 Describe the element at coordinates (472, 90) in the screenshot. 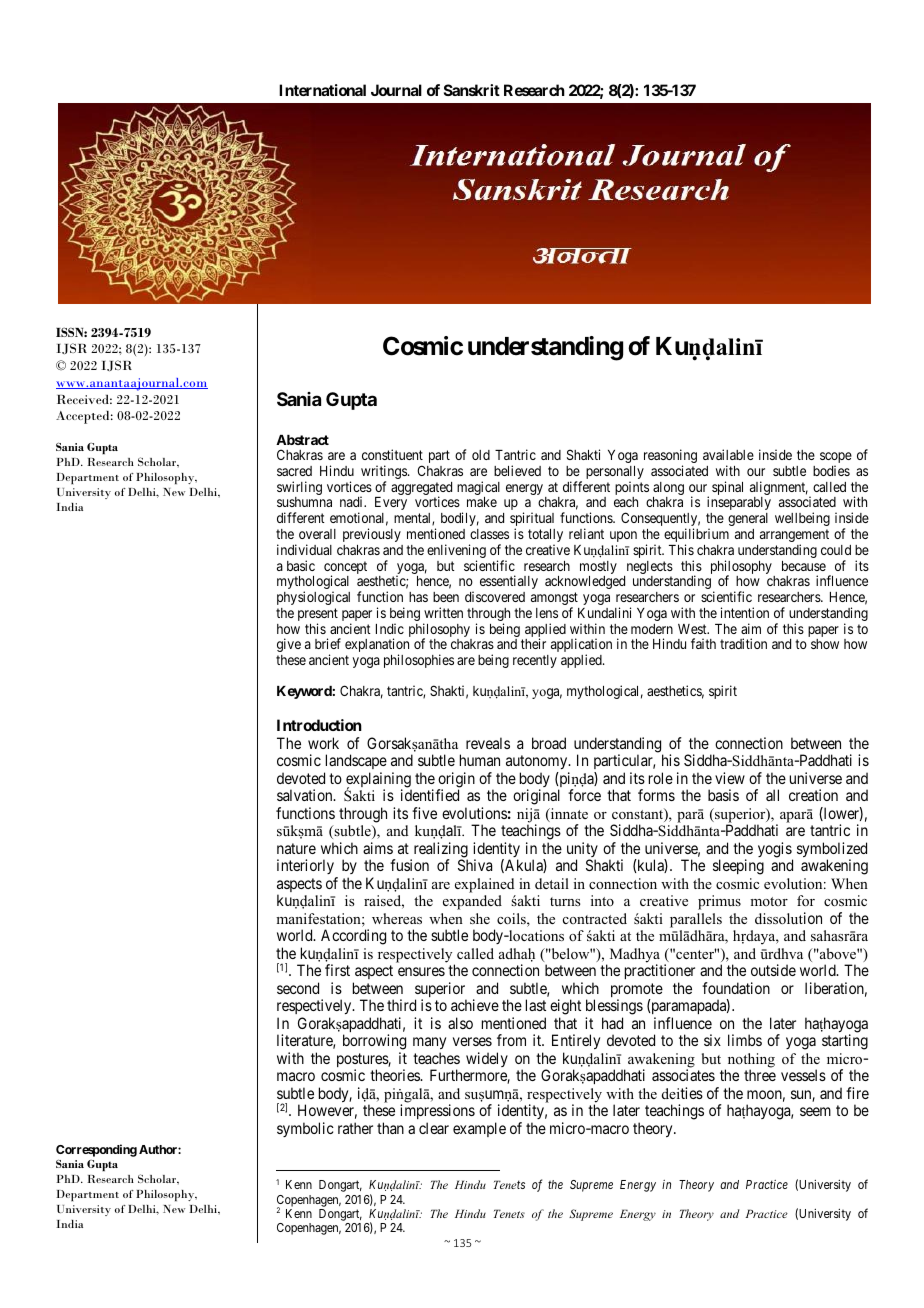

I see `Sanskrit` at that location.
